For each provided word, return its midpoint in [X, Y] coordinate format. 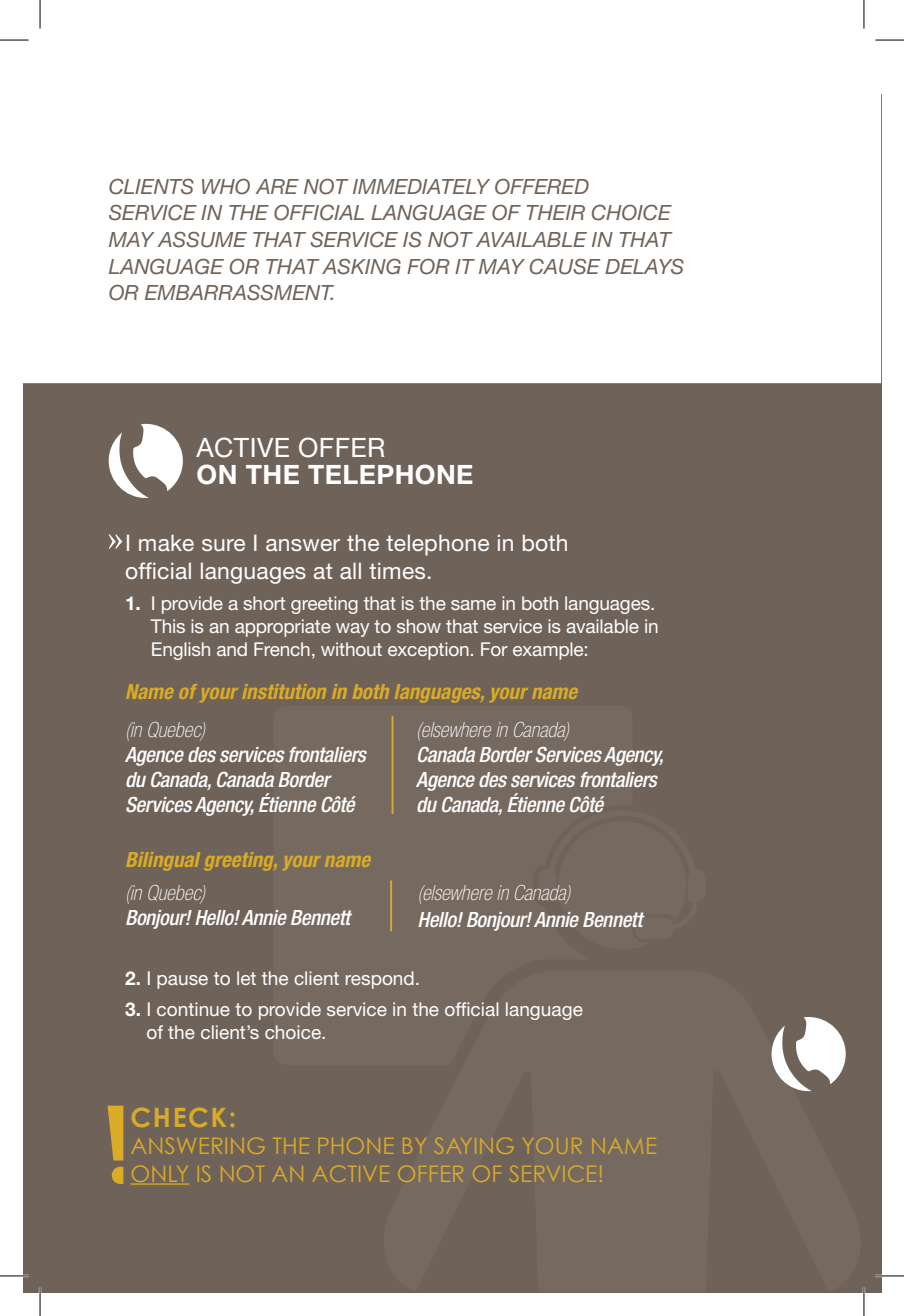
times [397, 570]
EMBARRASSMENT [239, 292]
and [232, 649]
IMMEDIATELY [421, 186]
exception [428, 651]
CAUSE [565, 266]
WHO [226, 186]
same [473, 605]
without [351, 649]
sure [223, 545]
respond [380, 980]
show [419, 626]
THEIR [556, 212]
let [246, 978]
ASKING [361, 266]
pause [182, 982]
